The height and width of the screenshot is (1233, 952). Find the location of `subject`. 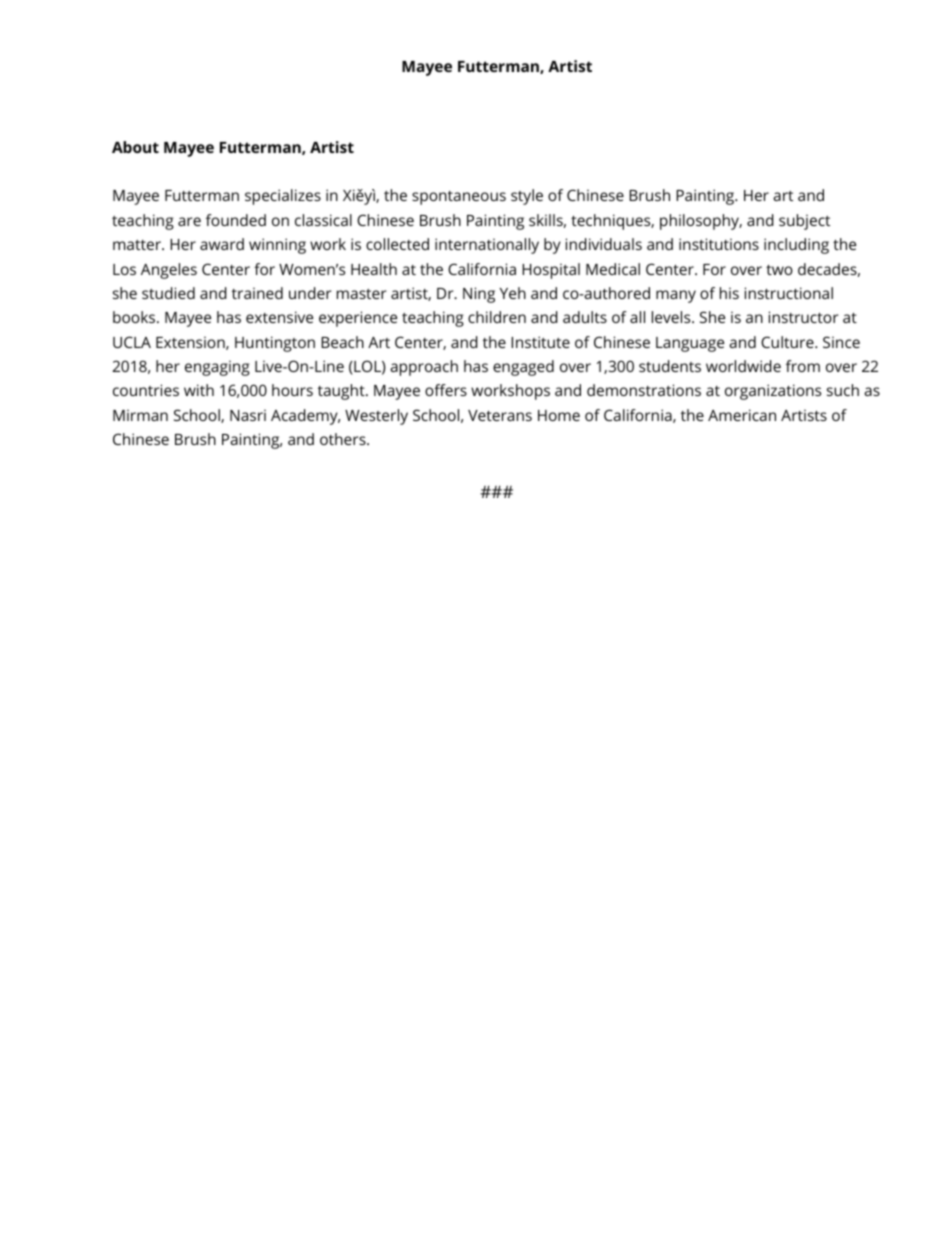

subject is located at coordinates (804, 222).
